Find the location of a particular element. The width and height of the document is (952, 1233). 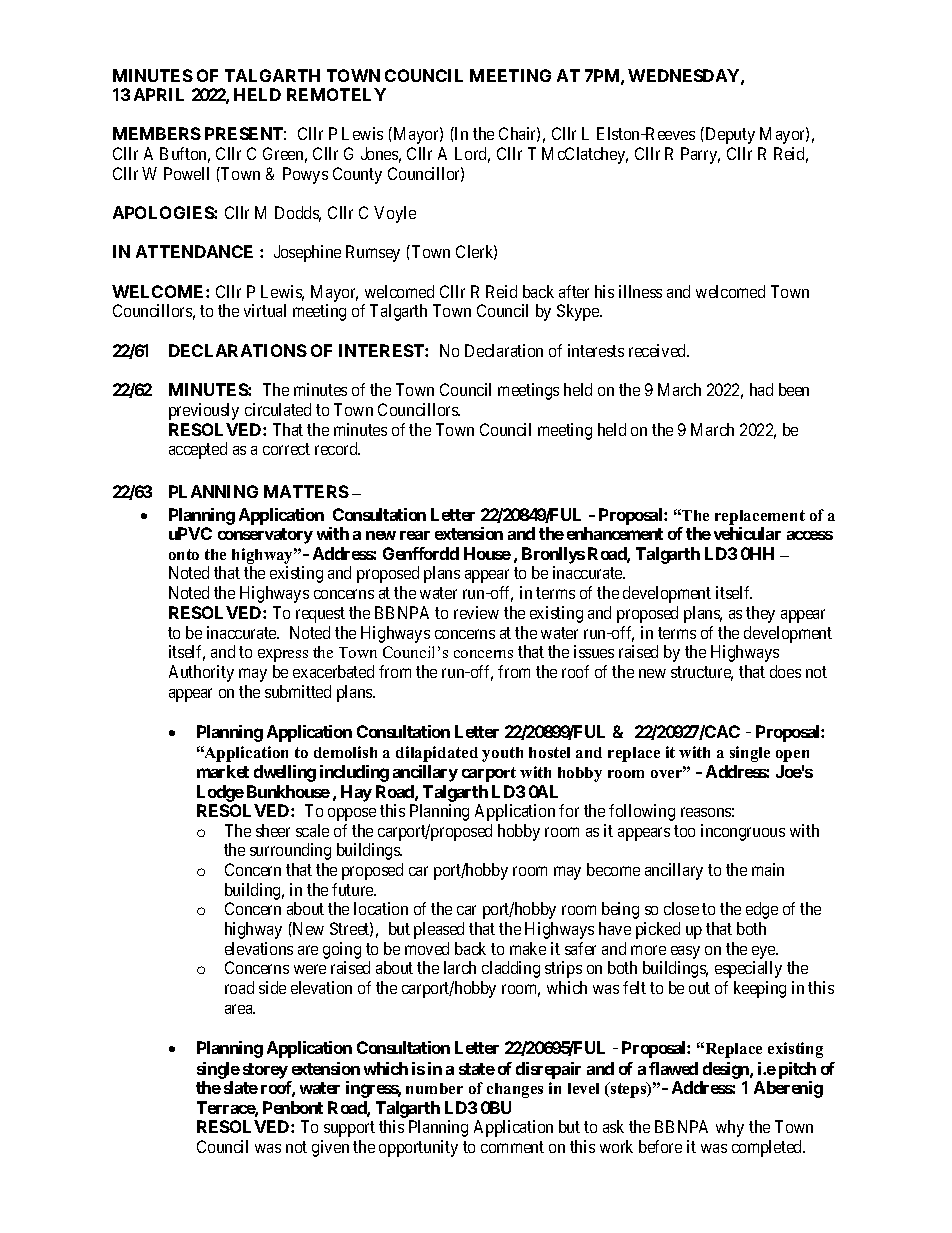

had is located at coordinates (761, 389).
